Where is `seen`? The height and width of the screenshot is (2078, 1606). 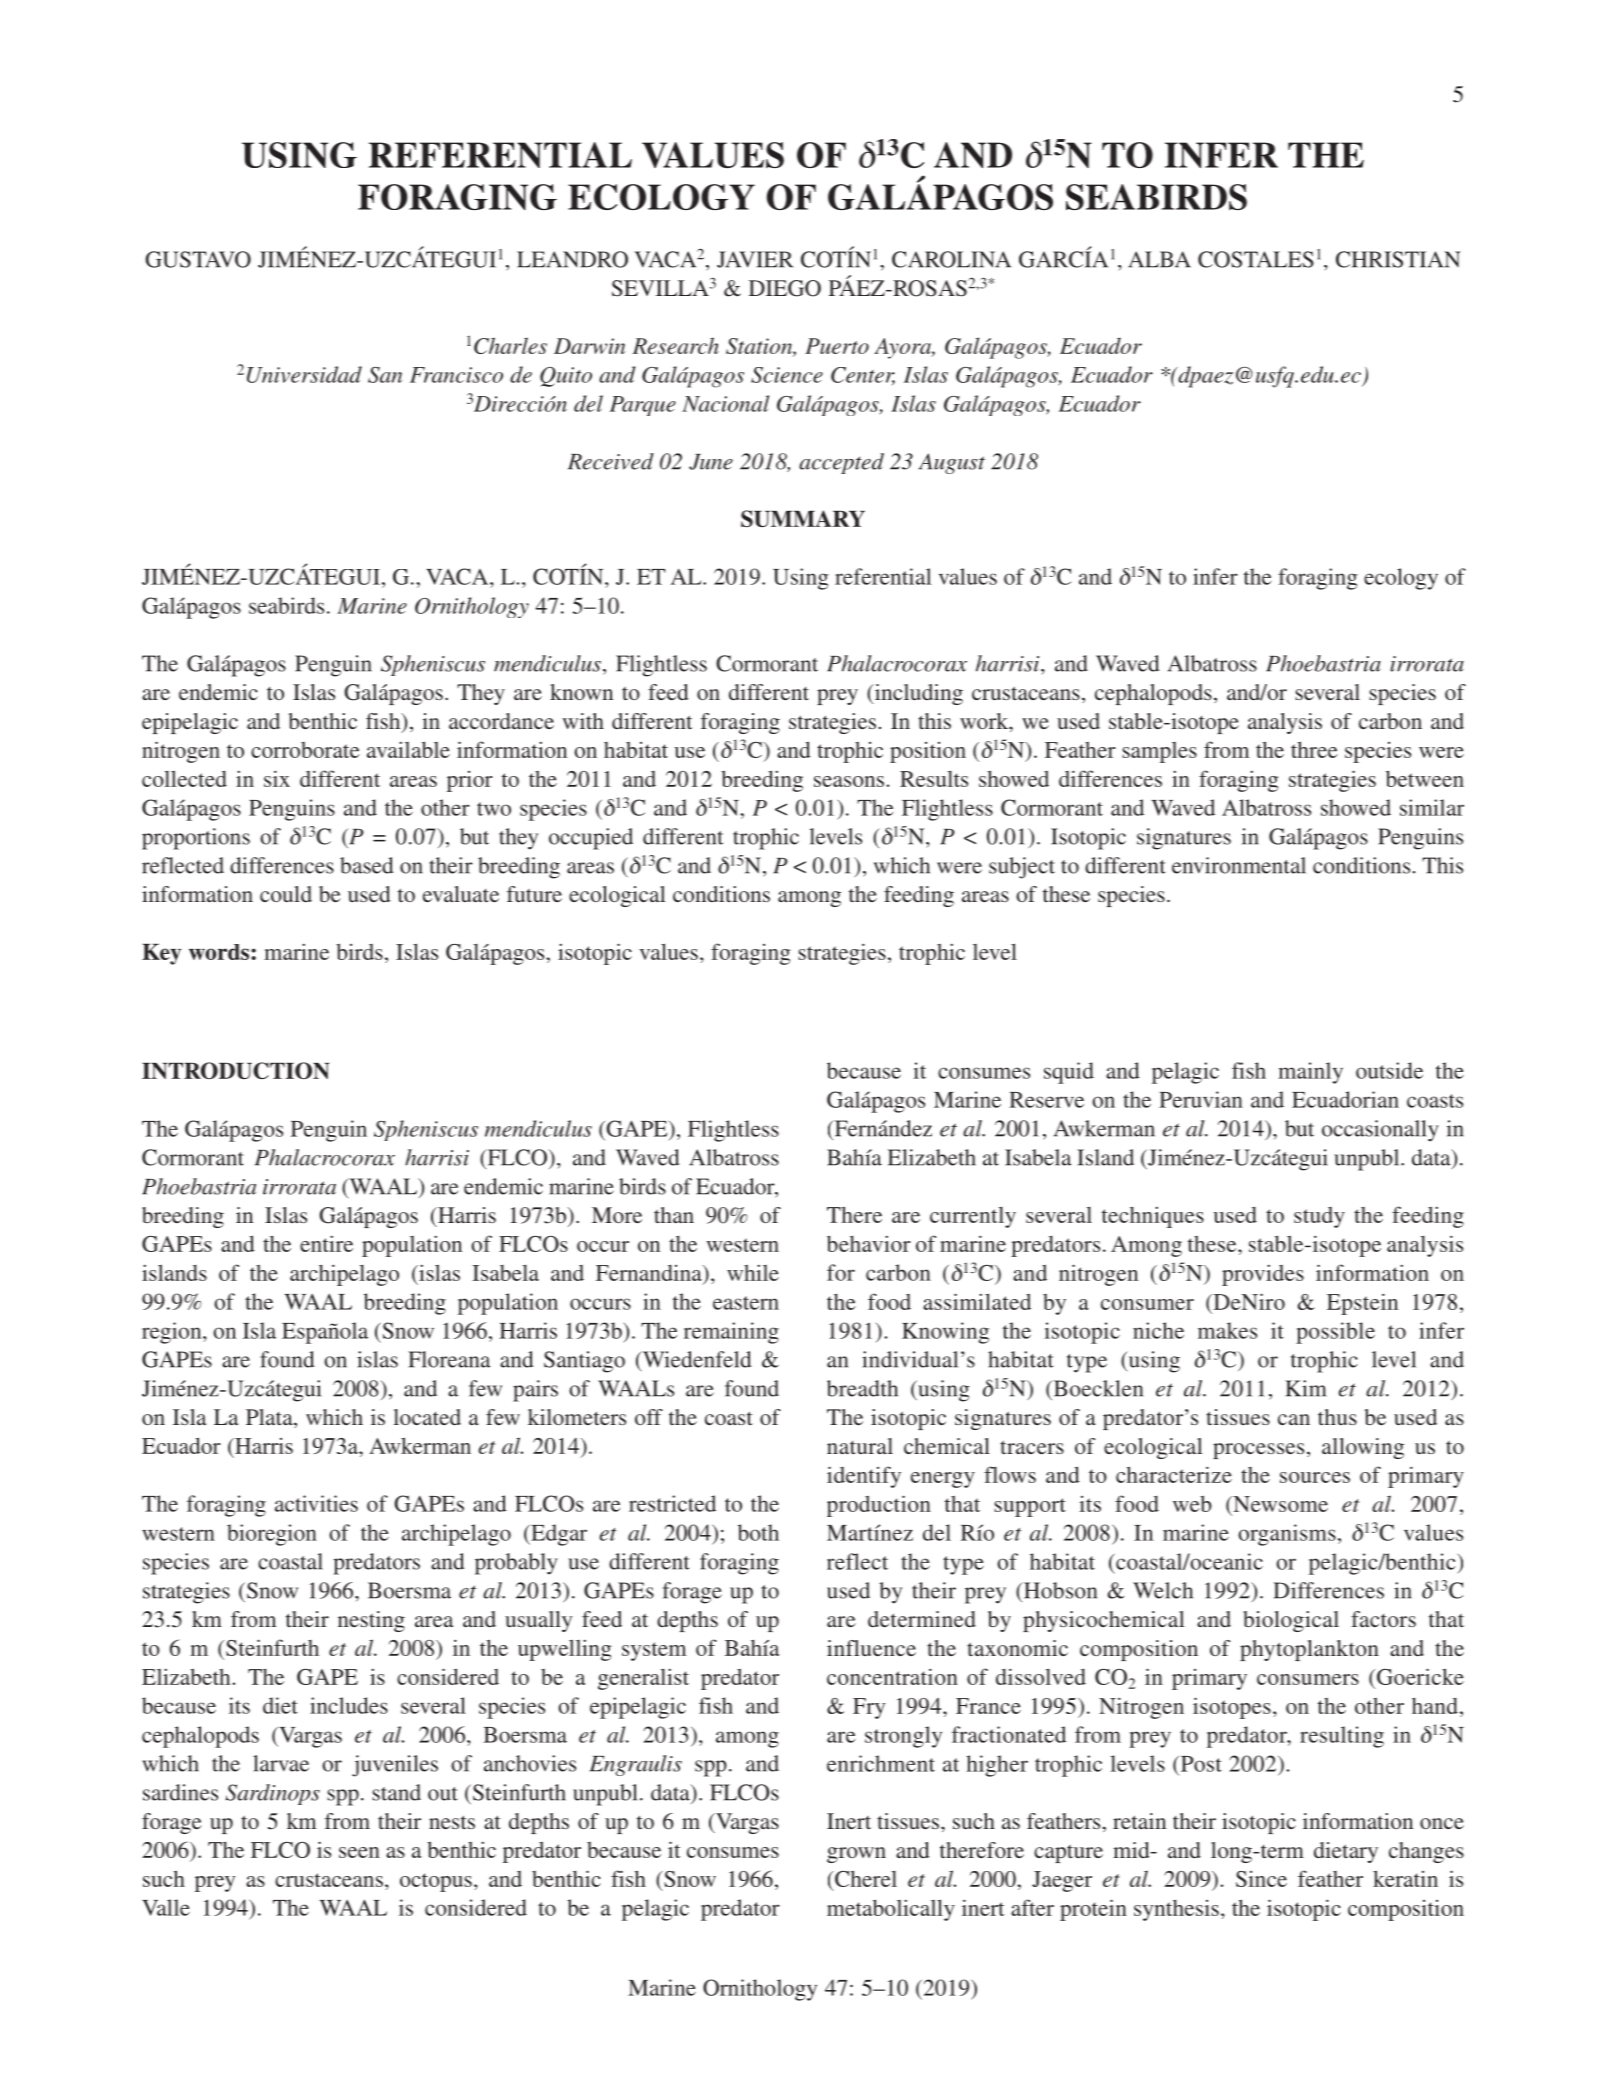
seen is located at coordinates (359, 1852).
